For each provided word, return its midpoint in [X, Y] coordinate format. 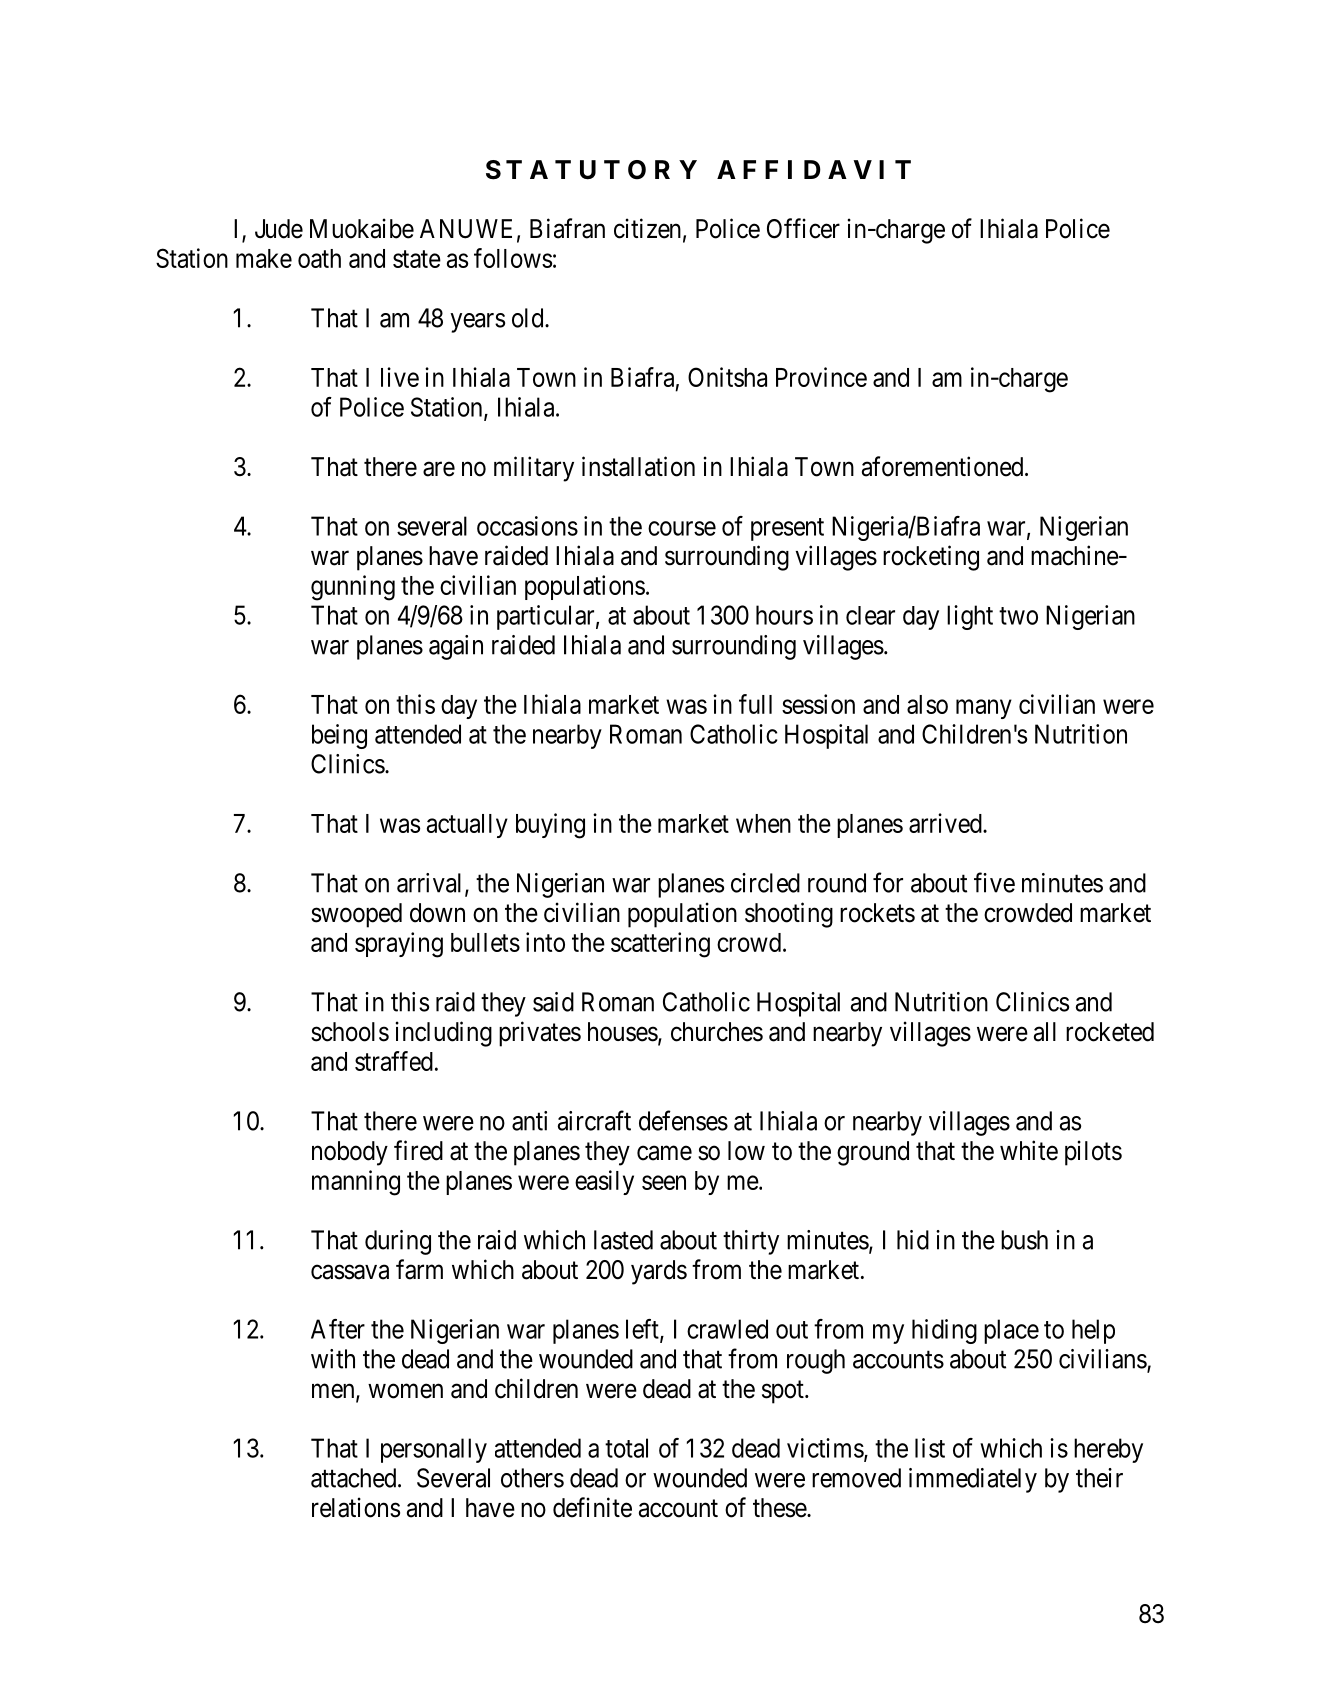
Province [821, 377]
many [984, 709]
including [444, 1034]
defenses [683, 1120]
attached [355, 1478]
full [755, 704]
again [456, 647]
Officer [803, 228]
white [1029, 1150]
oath [319, 258]
